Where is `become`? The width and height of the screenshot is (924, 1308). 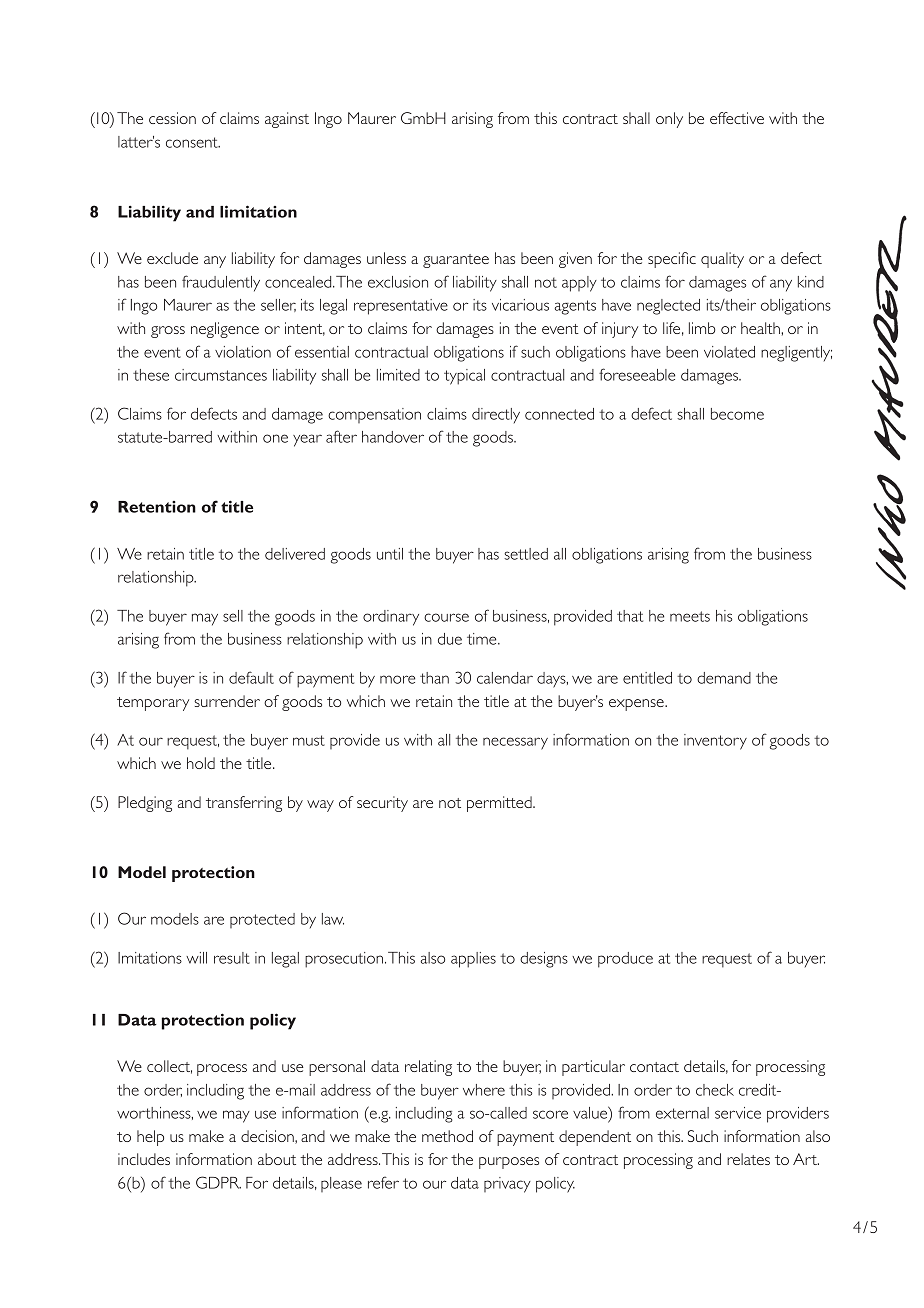
become is located at coordinates (737, 414).
